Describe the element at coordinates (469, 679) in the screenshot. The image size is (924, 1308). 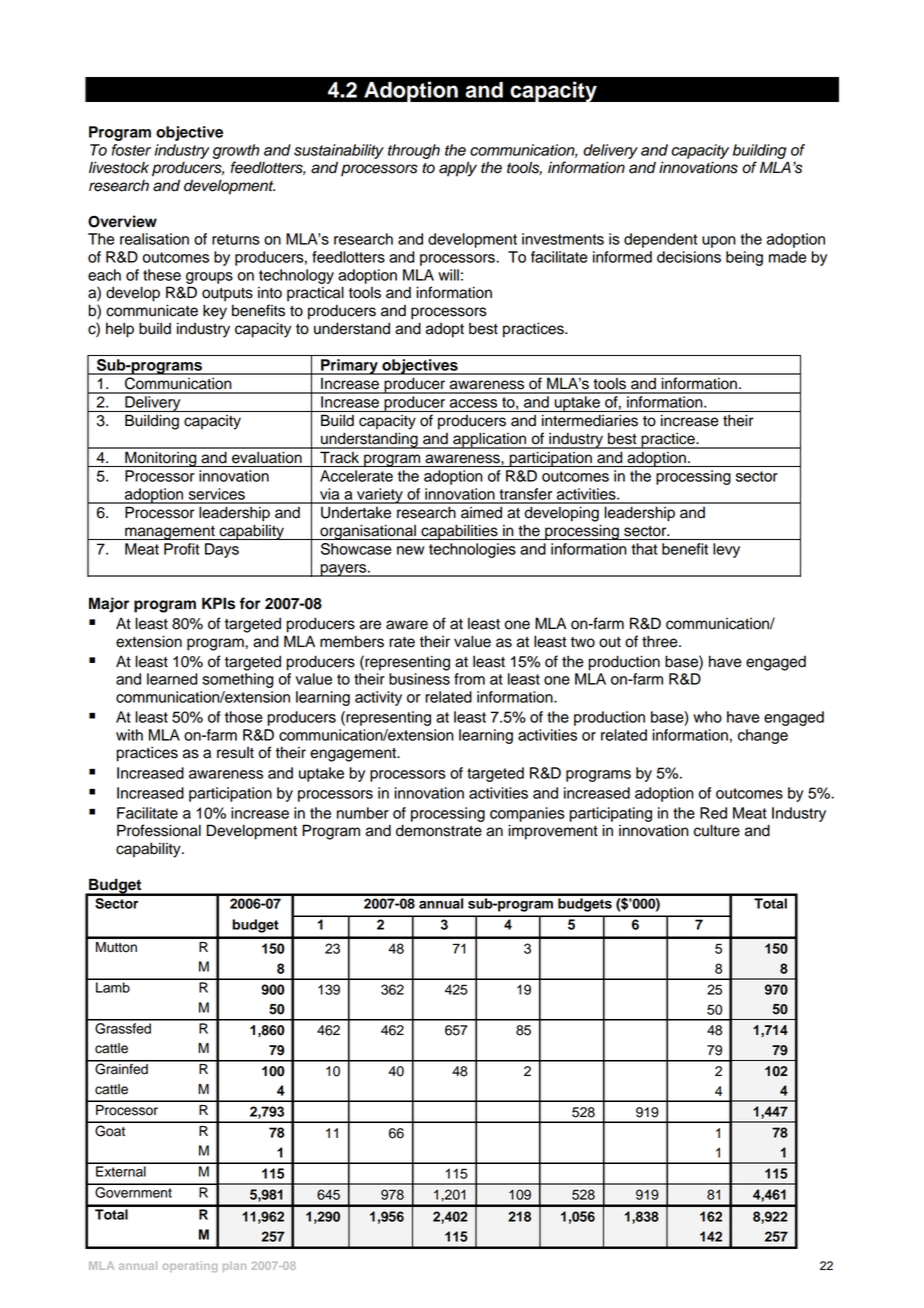
I see `from` at that location.
